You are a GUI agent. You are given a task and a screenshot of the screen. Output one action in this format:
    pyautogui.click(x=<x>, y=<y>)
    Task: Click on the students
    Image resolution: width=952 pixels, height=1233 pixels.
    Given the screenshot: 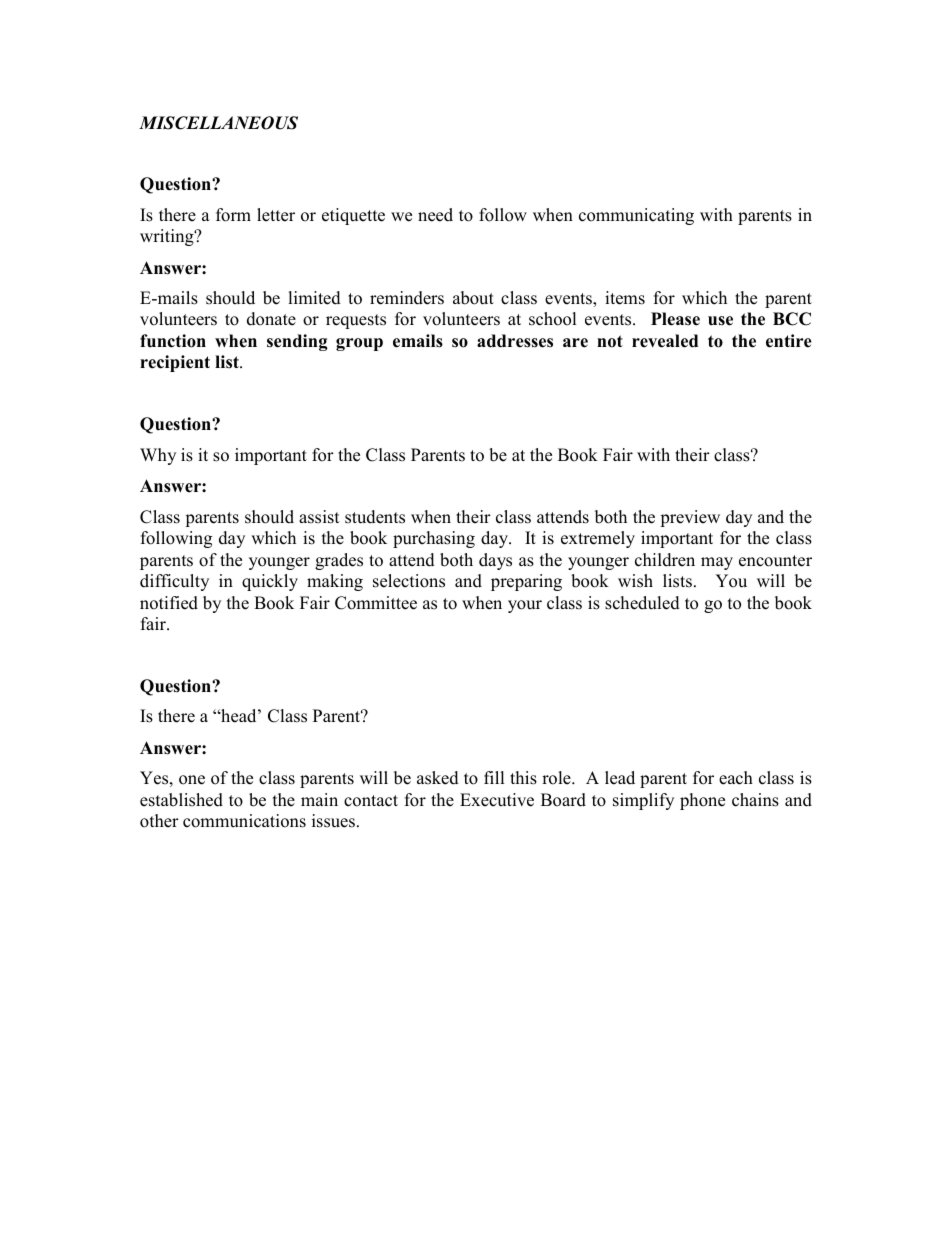 What is the action you would take?
    pyautogui.click(x=375, y=517)
